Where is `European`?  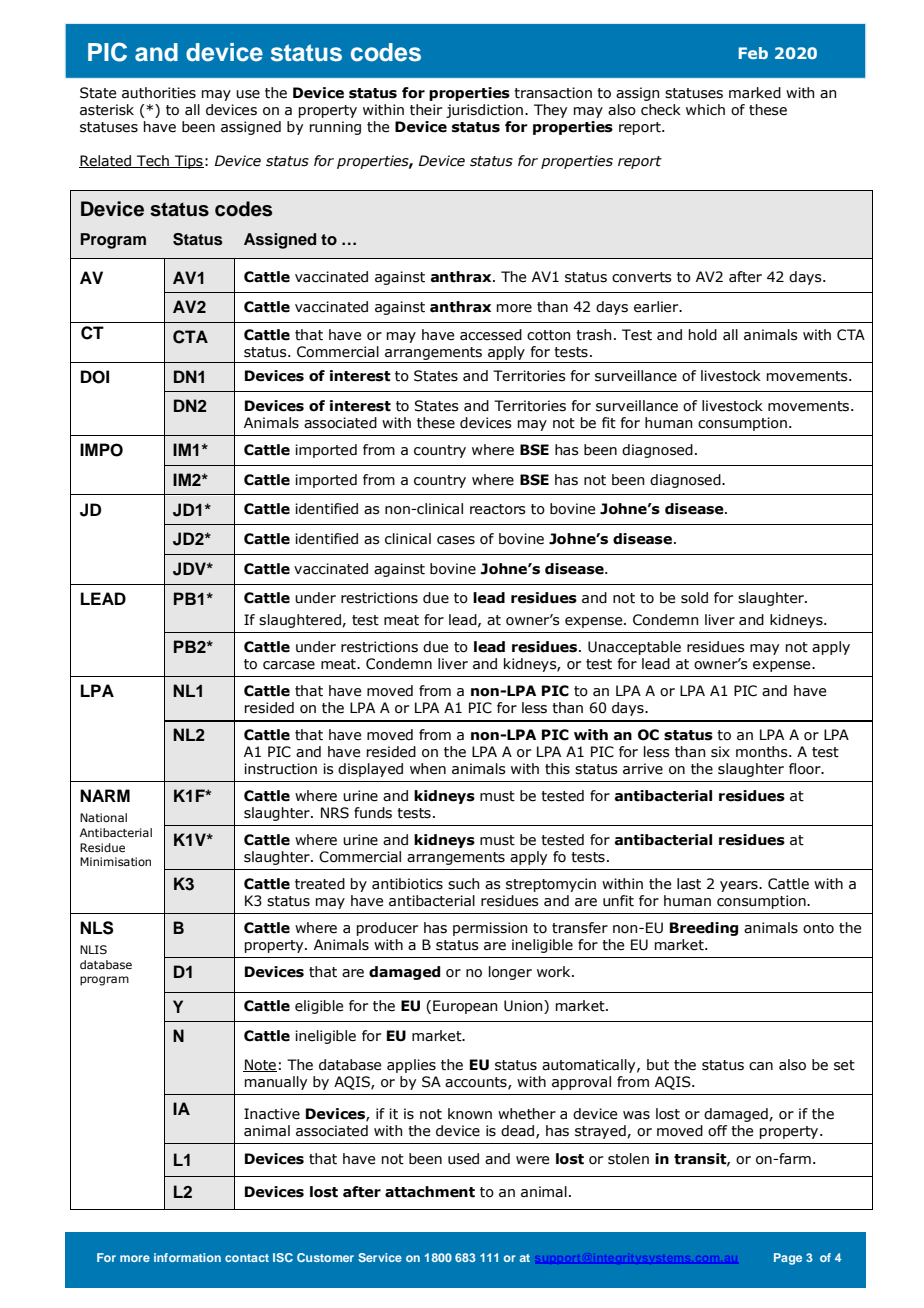 European is located at coordinates (465, 1007).
